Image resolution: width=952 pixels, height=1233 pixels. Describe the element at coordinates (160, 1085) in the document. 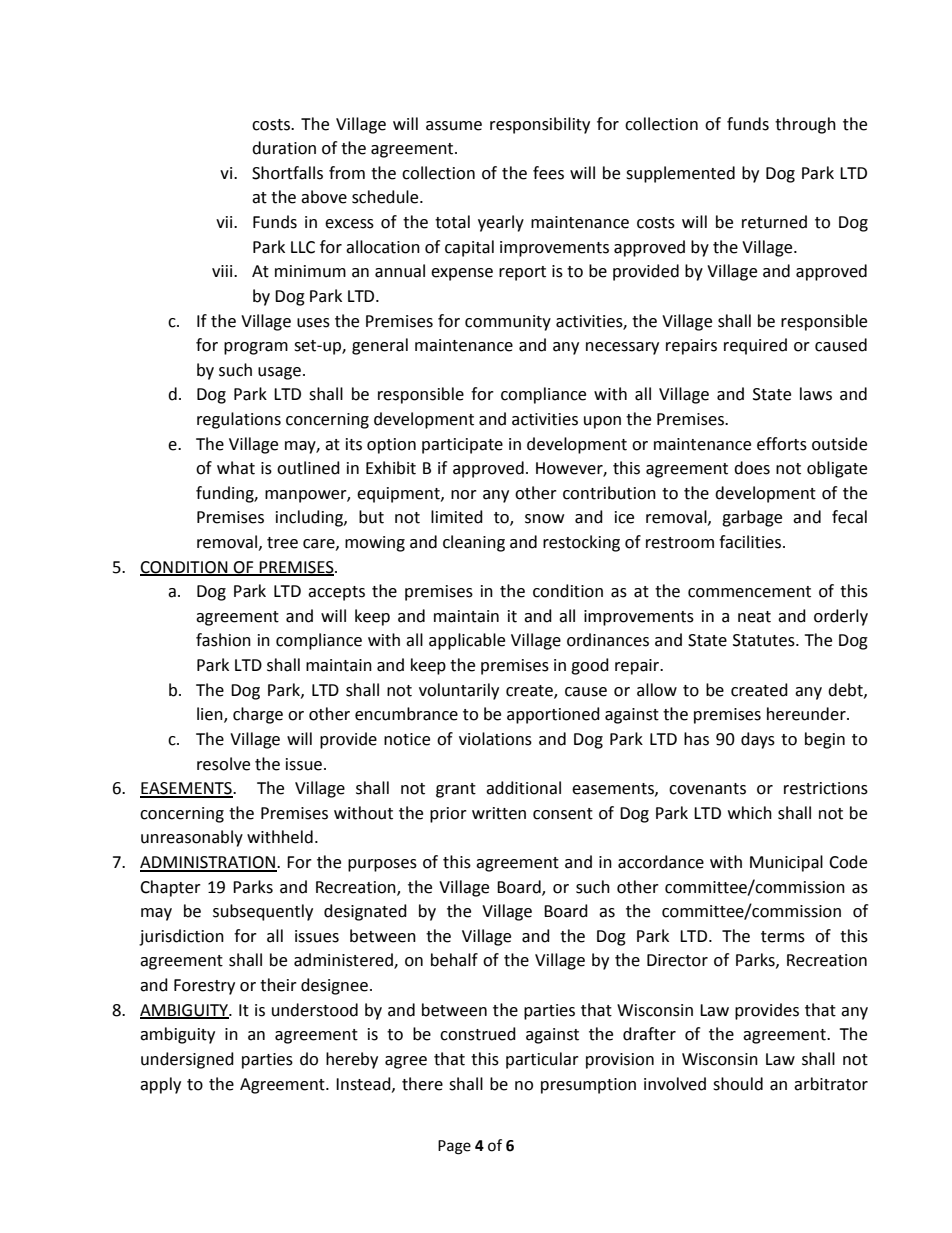

I see `apply` at that location.
